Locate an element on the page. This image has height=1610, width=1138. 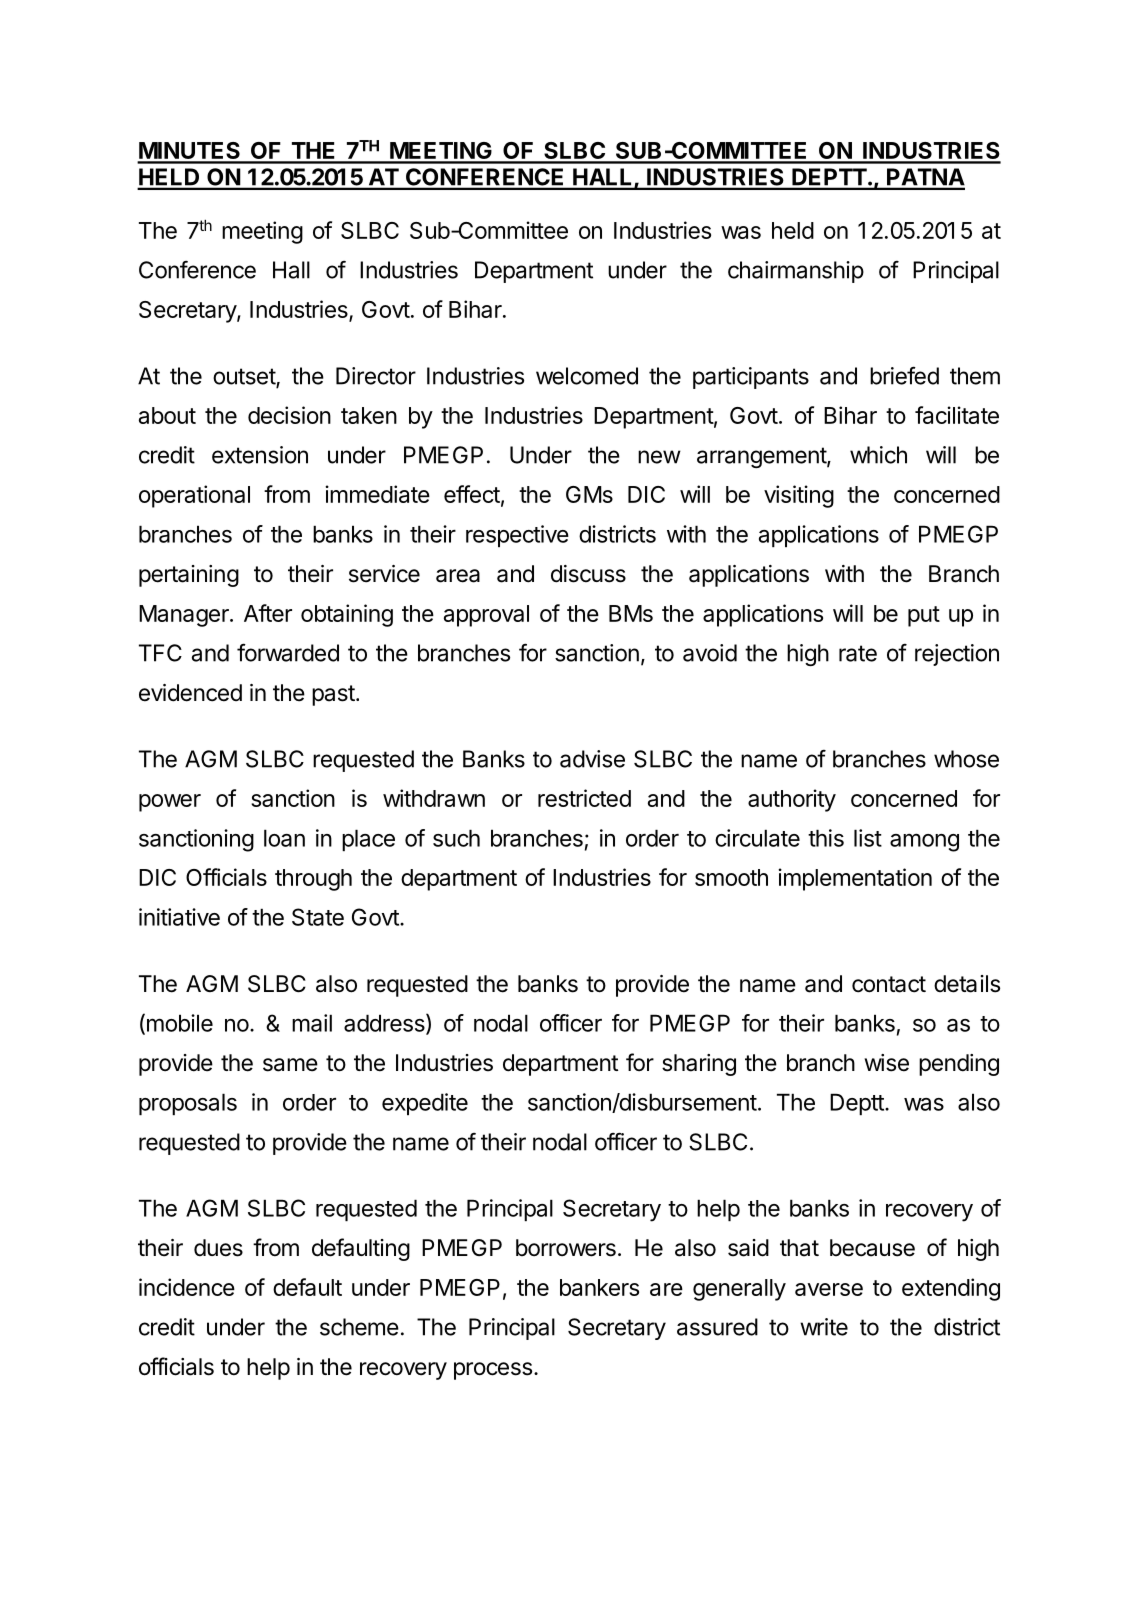
rate is located at coordinates (858, 653).
